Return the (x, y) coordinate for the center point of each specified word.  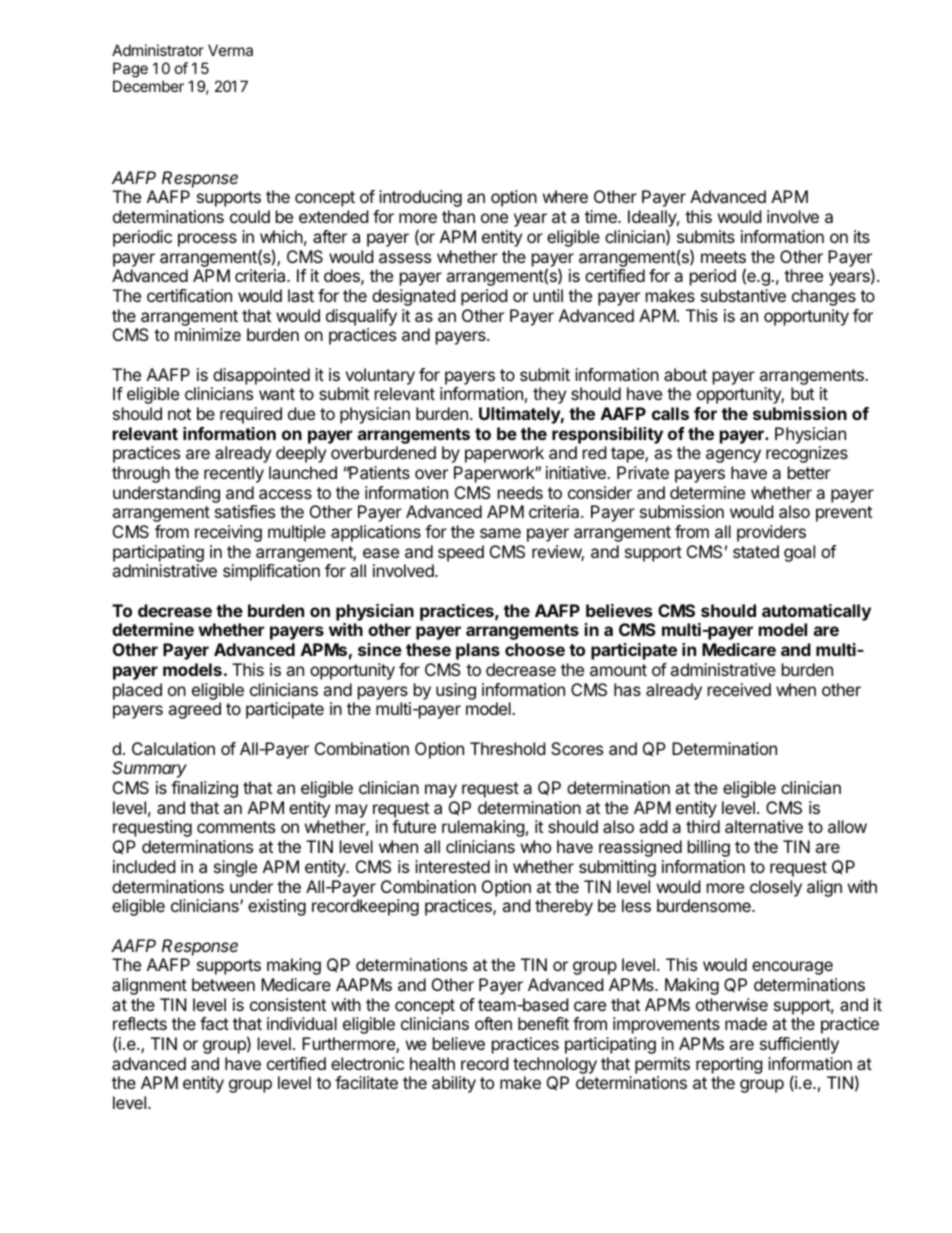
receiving (228, 533)
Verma (230, 50)
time (602, 216)
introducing (420, 198)
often (493, 1023)
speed (461, 553)
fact (214, 1023)
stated (756, 551)
